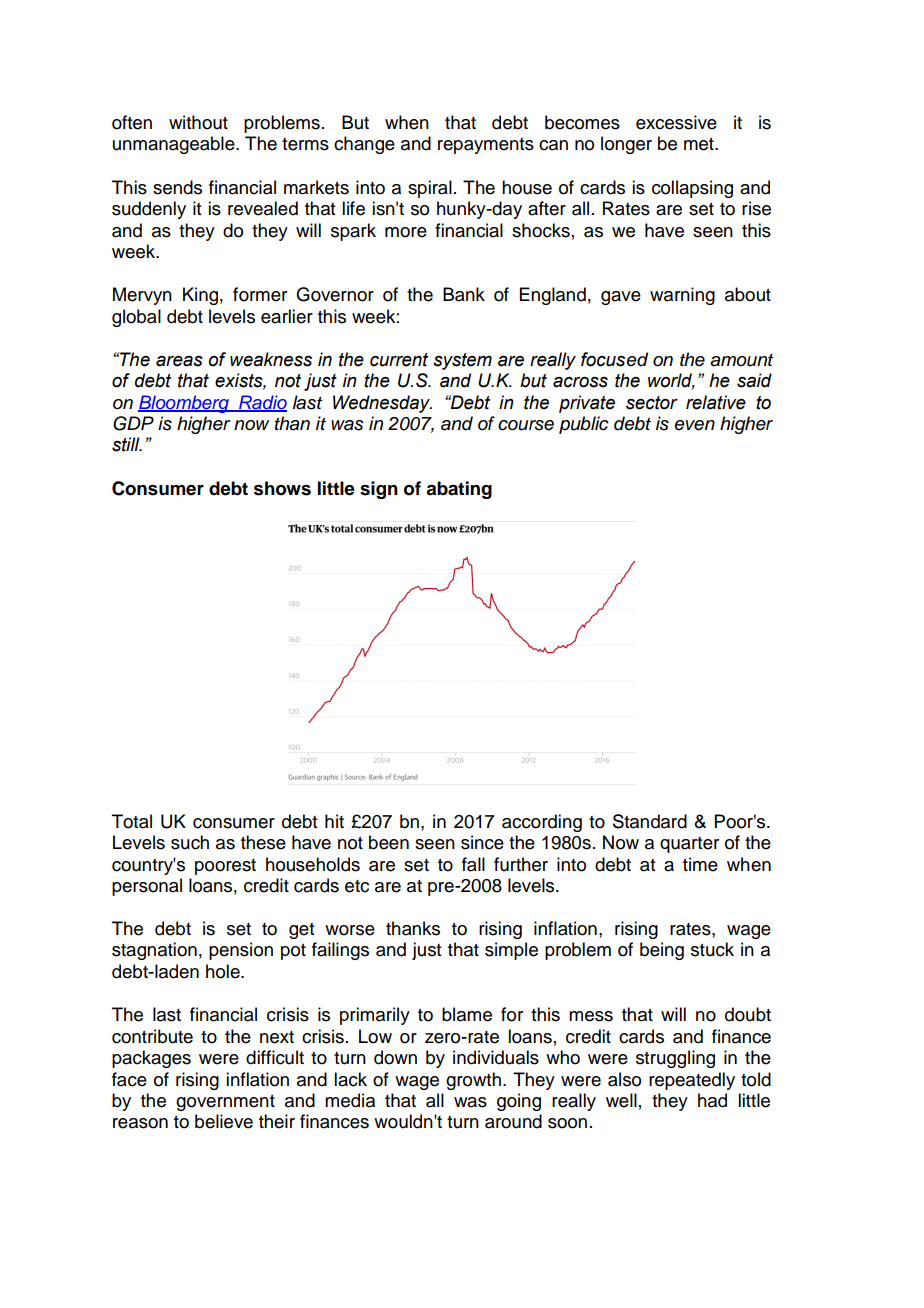 The image size is (924, 1308). What do you see at coordinates (282, 488) in the image?
I see `shows` at bounding box center [282, 488].
